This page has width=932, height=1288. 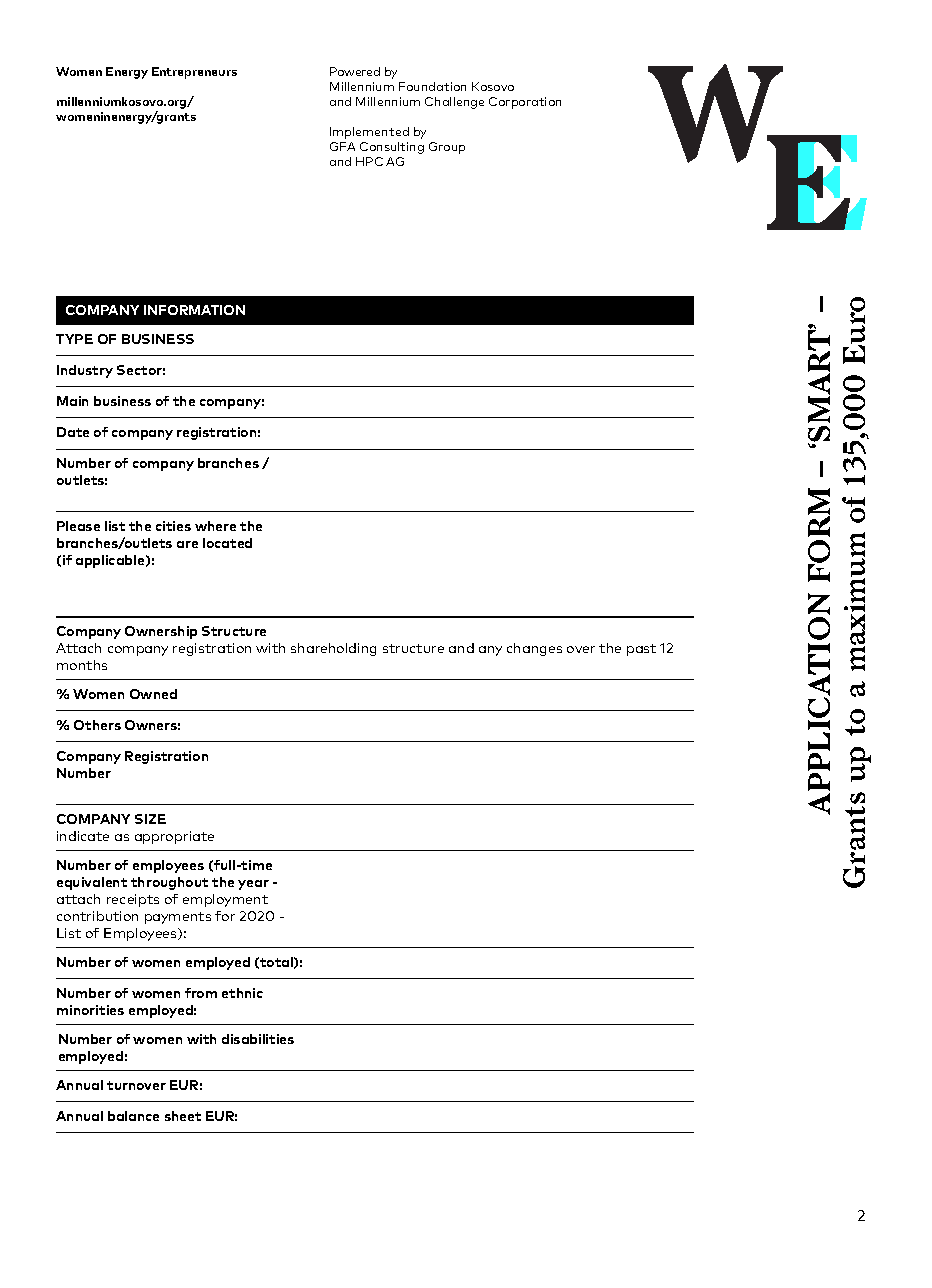 What do you see at coordinates (215, 526) in the page?
I see `where` at bounding box center [215, 526].
